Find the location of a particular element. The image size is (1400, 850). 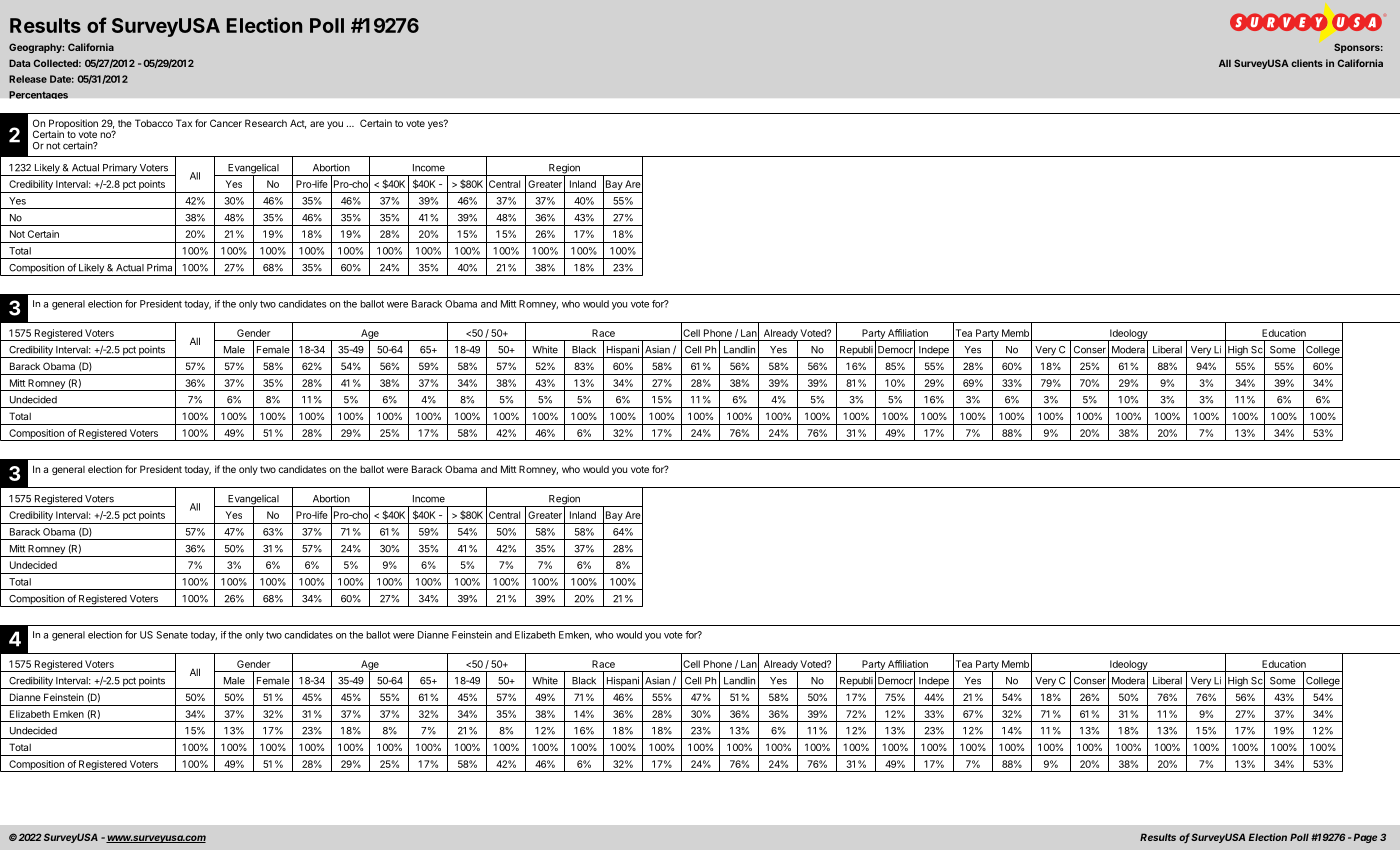

Senate is located at coordinates (172, 635).
